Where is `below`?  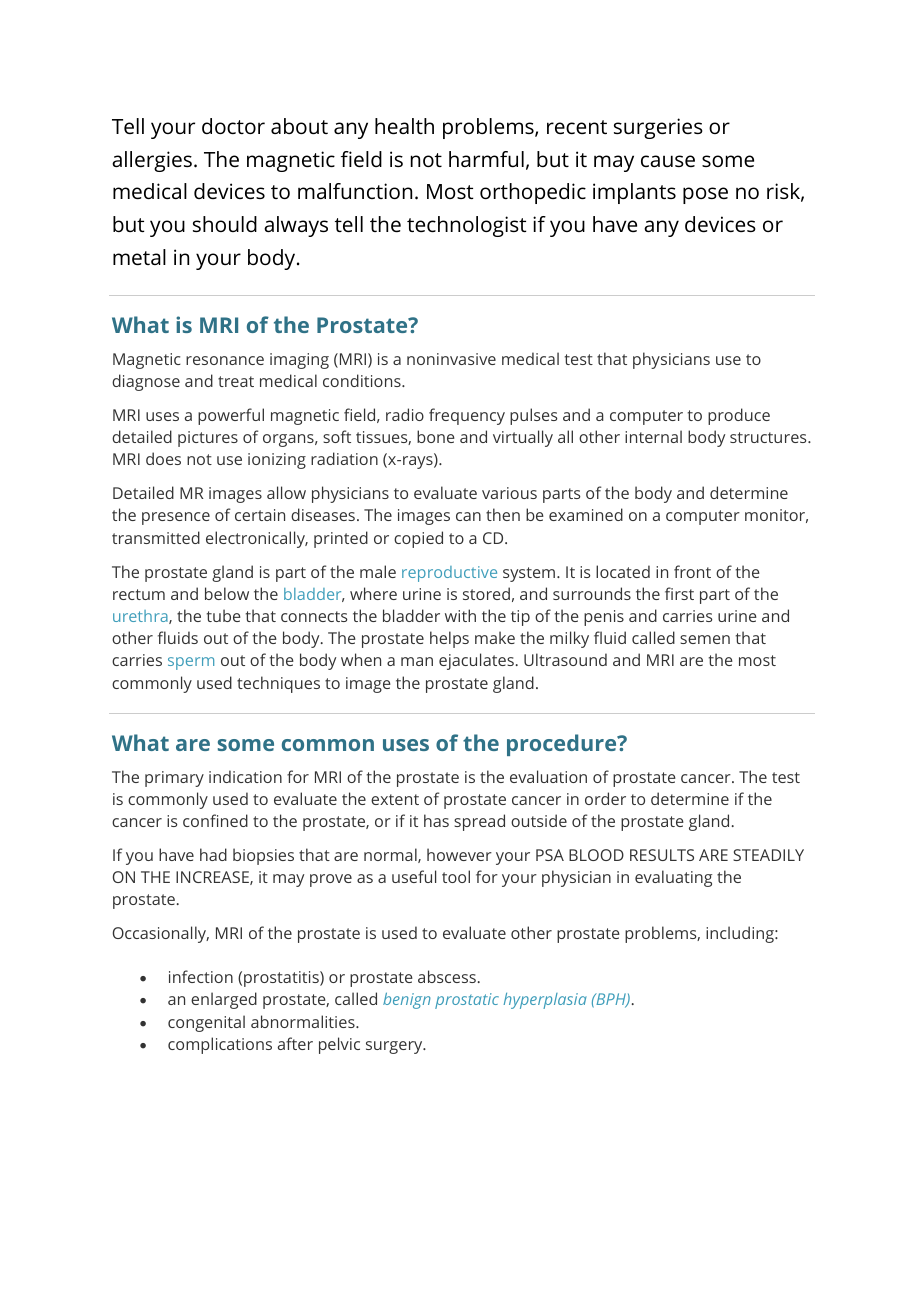
below is located at coordinates (227, 593).
